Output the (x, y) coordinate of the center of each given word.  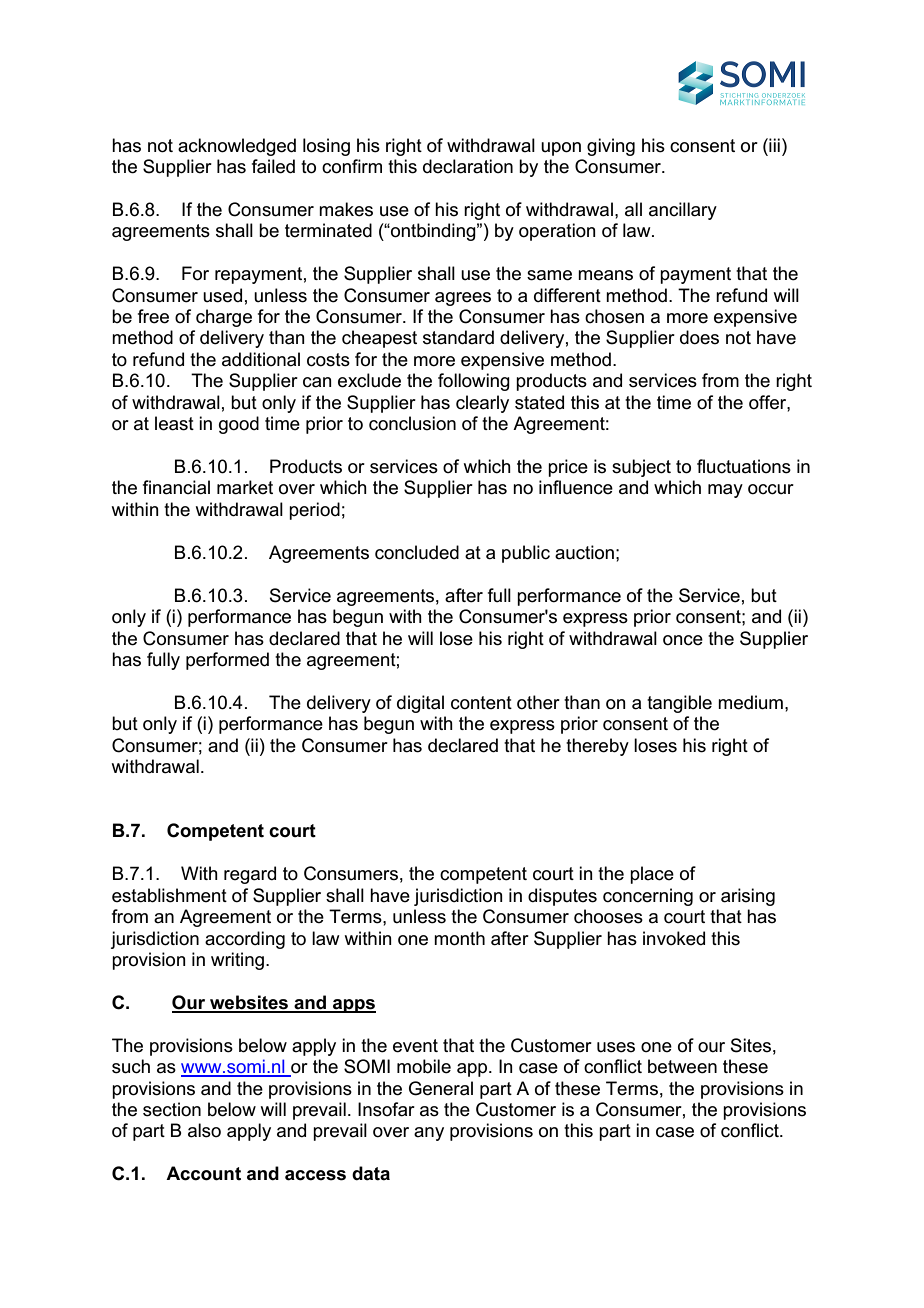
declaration (468, 166)
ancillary (683, 211)
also (204, 1130)
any (429, 1134)
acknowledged (237, 147)
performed (227, 661)
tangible (679, 704)
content (481, 703)
